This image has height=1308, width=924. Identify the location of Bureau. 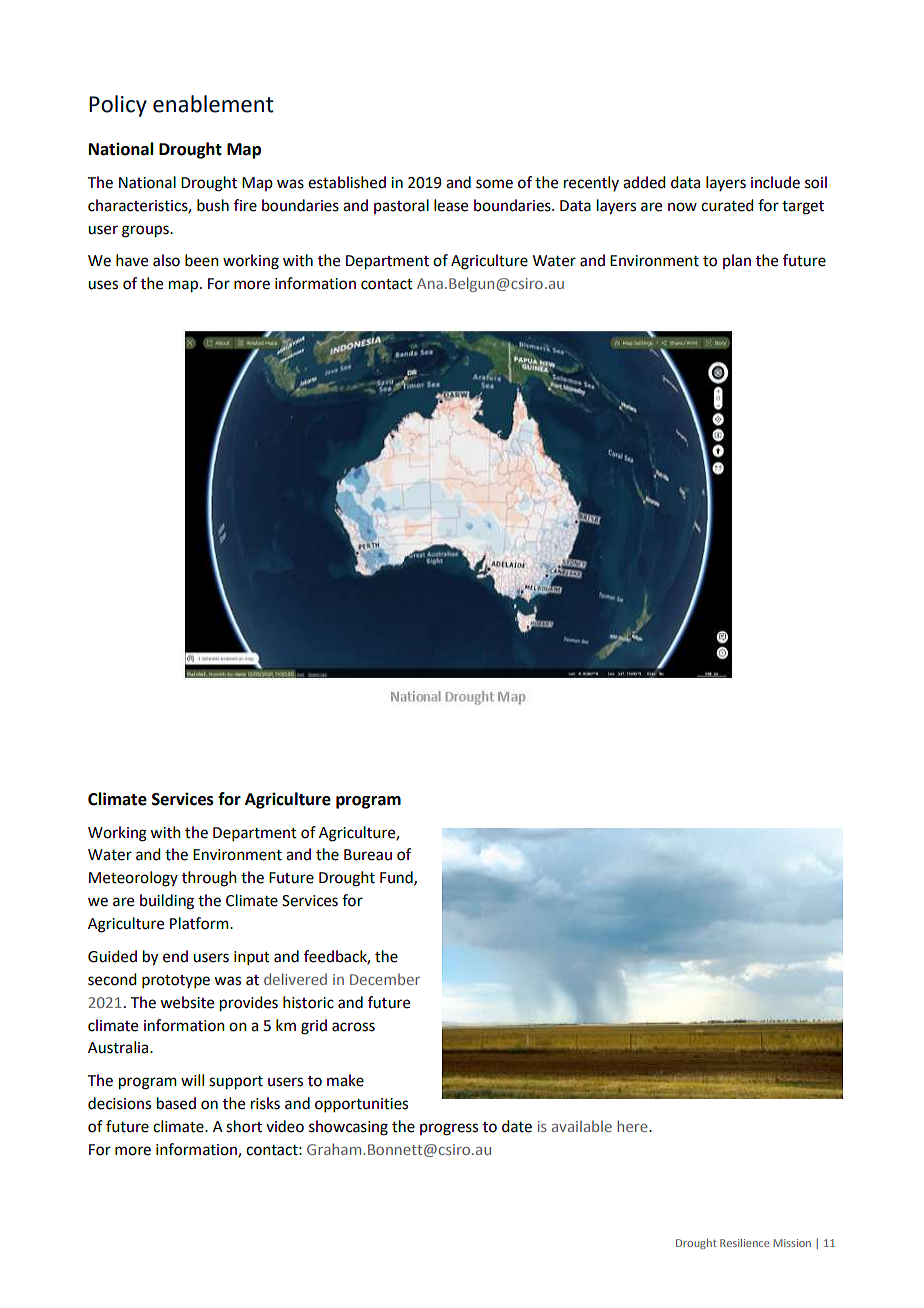
(368, 855).
